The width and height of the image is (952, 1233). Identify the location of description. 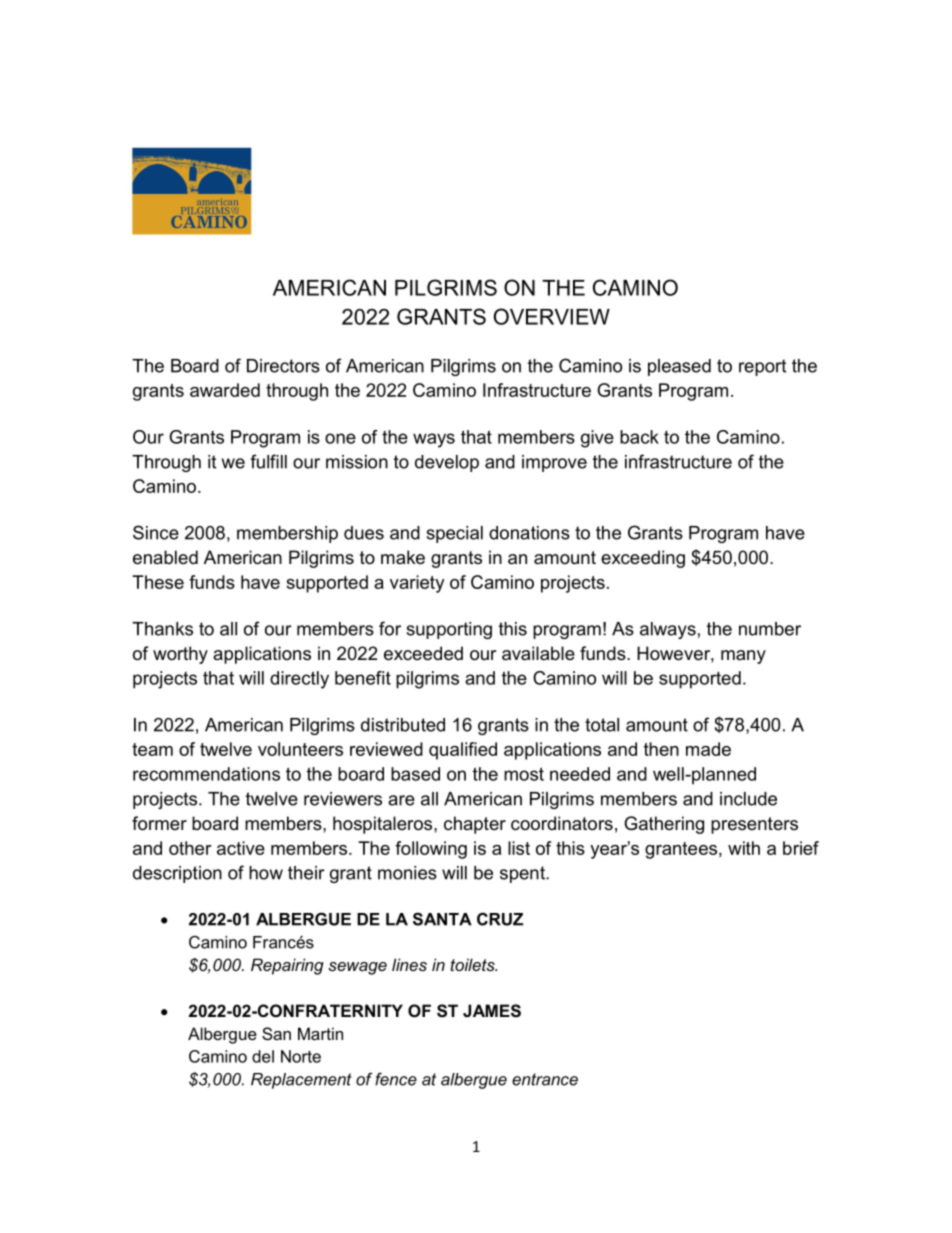
(177, 874).
